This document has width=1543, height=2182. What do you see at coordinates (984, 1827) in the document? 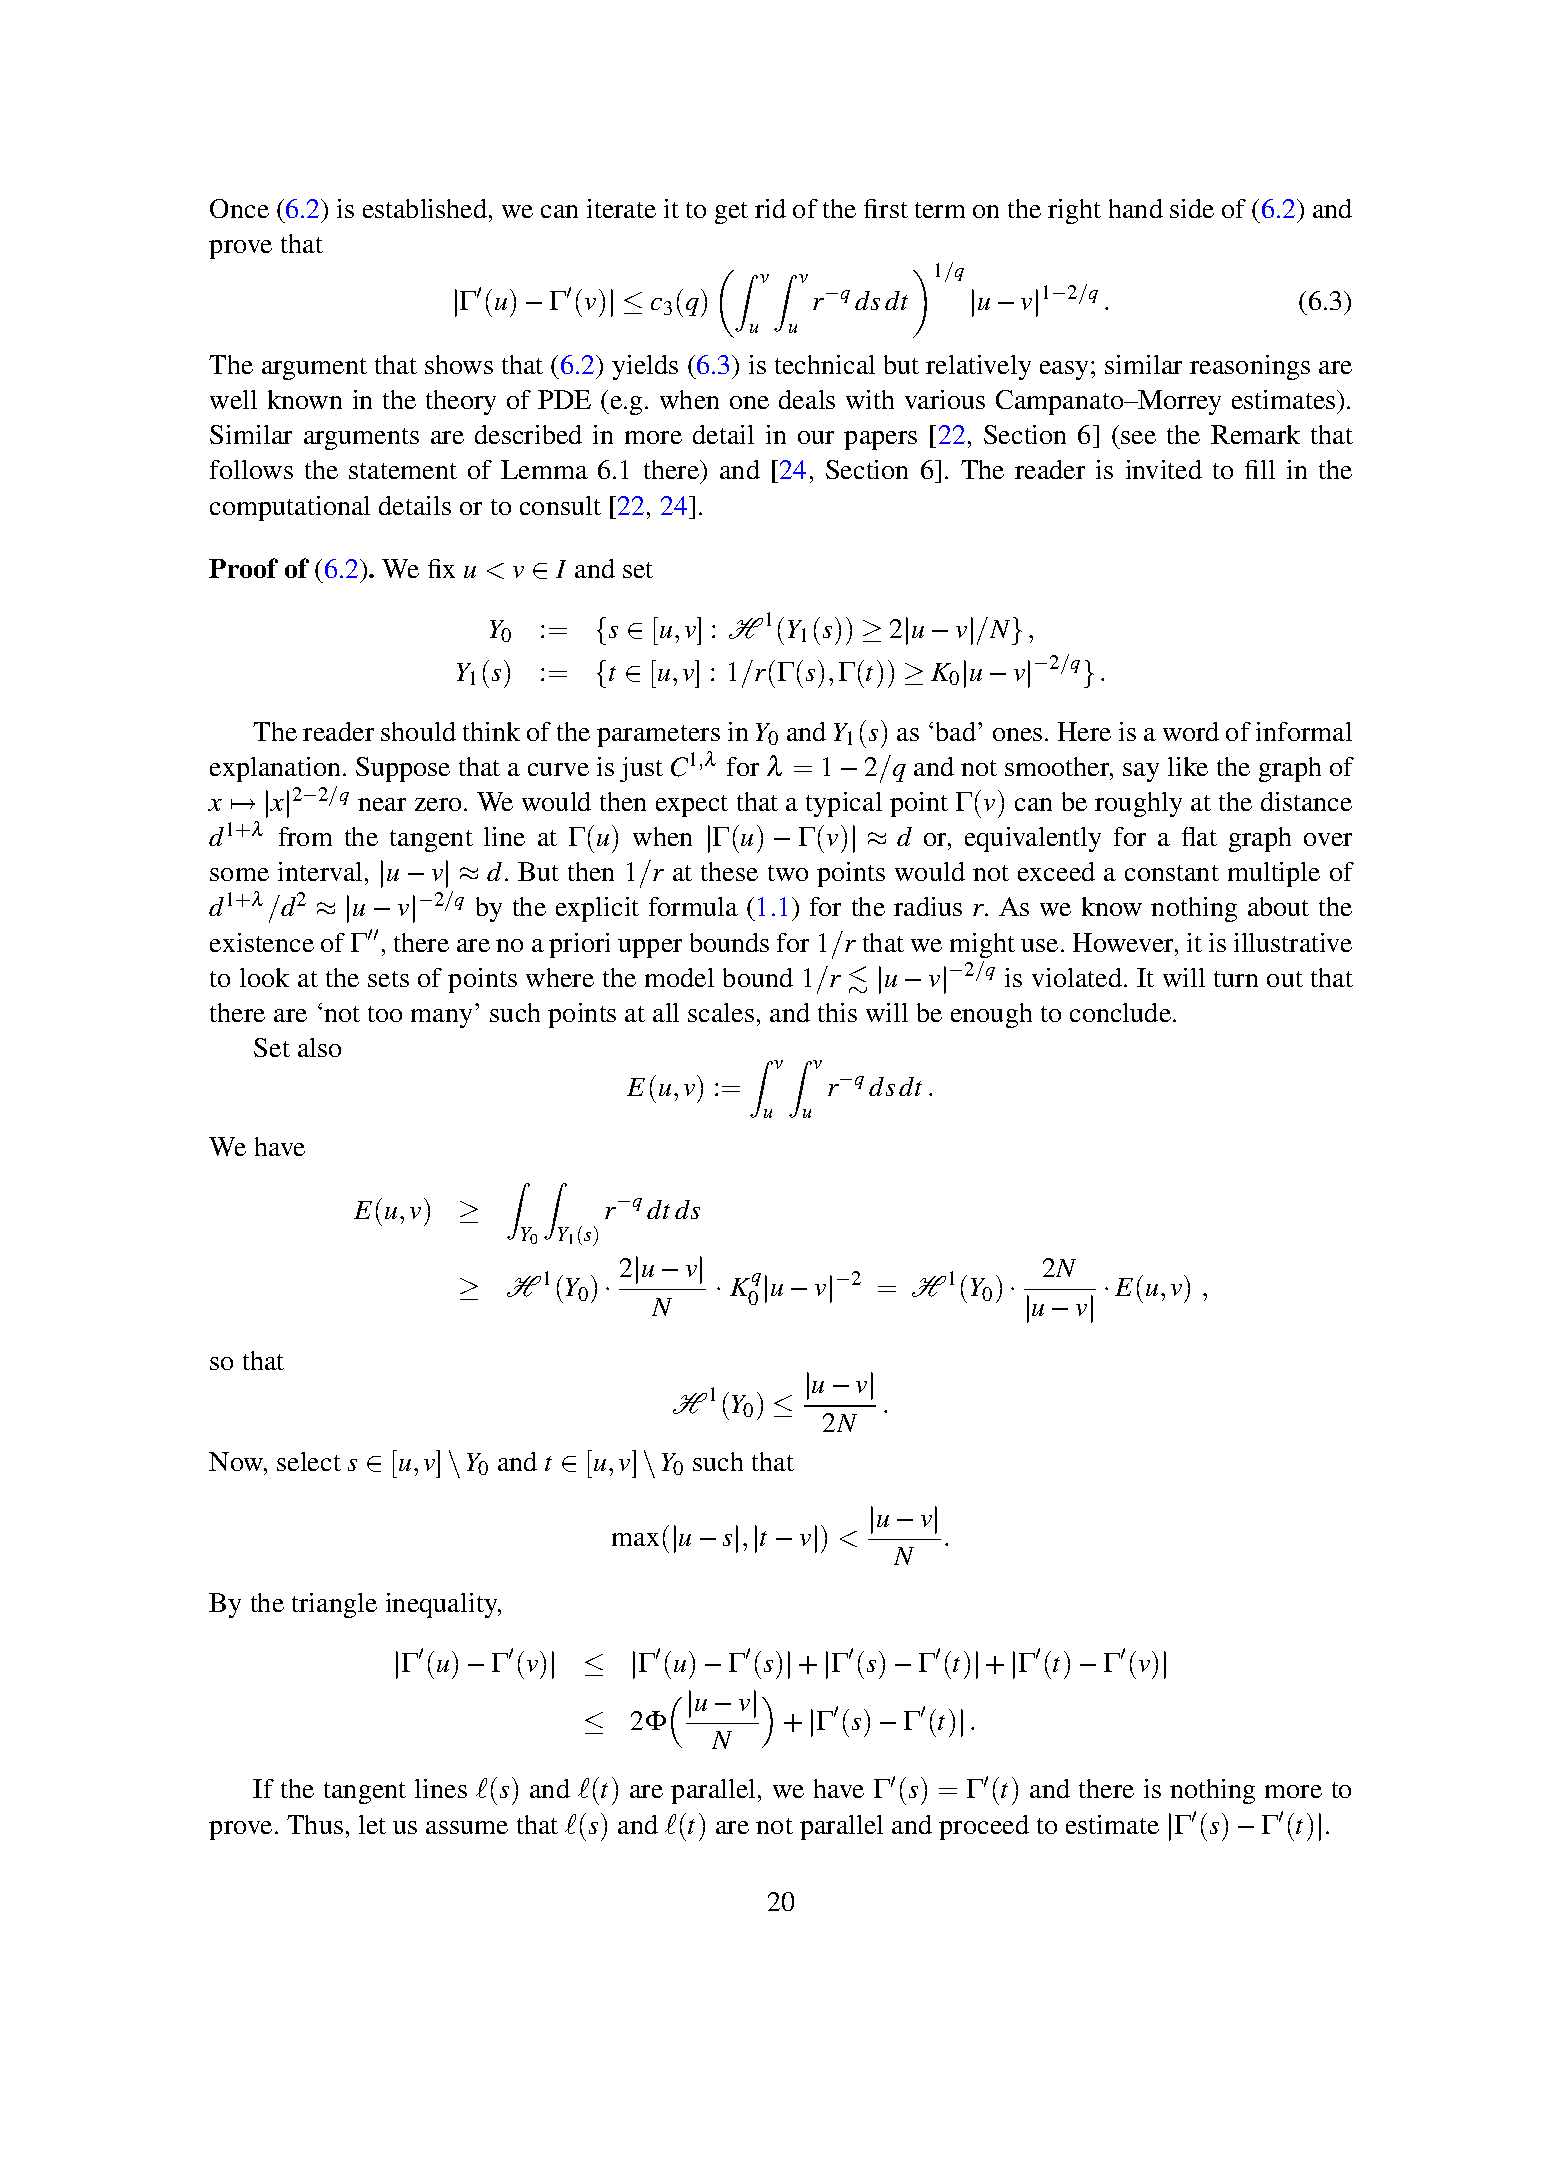
I see `proceed` at bounding box center [984, 1827].
